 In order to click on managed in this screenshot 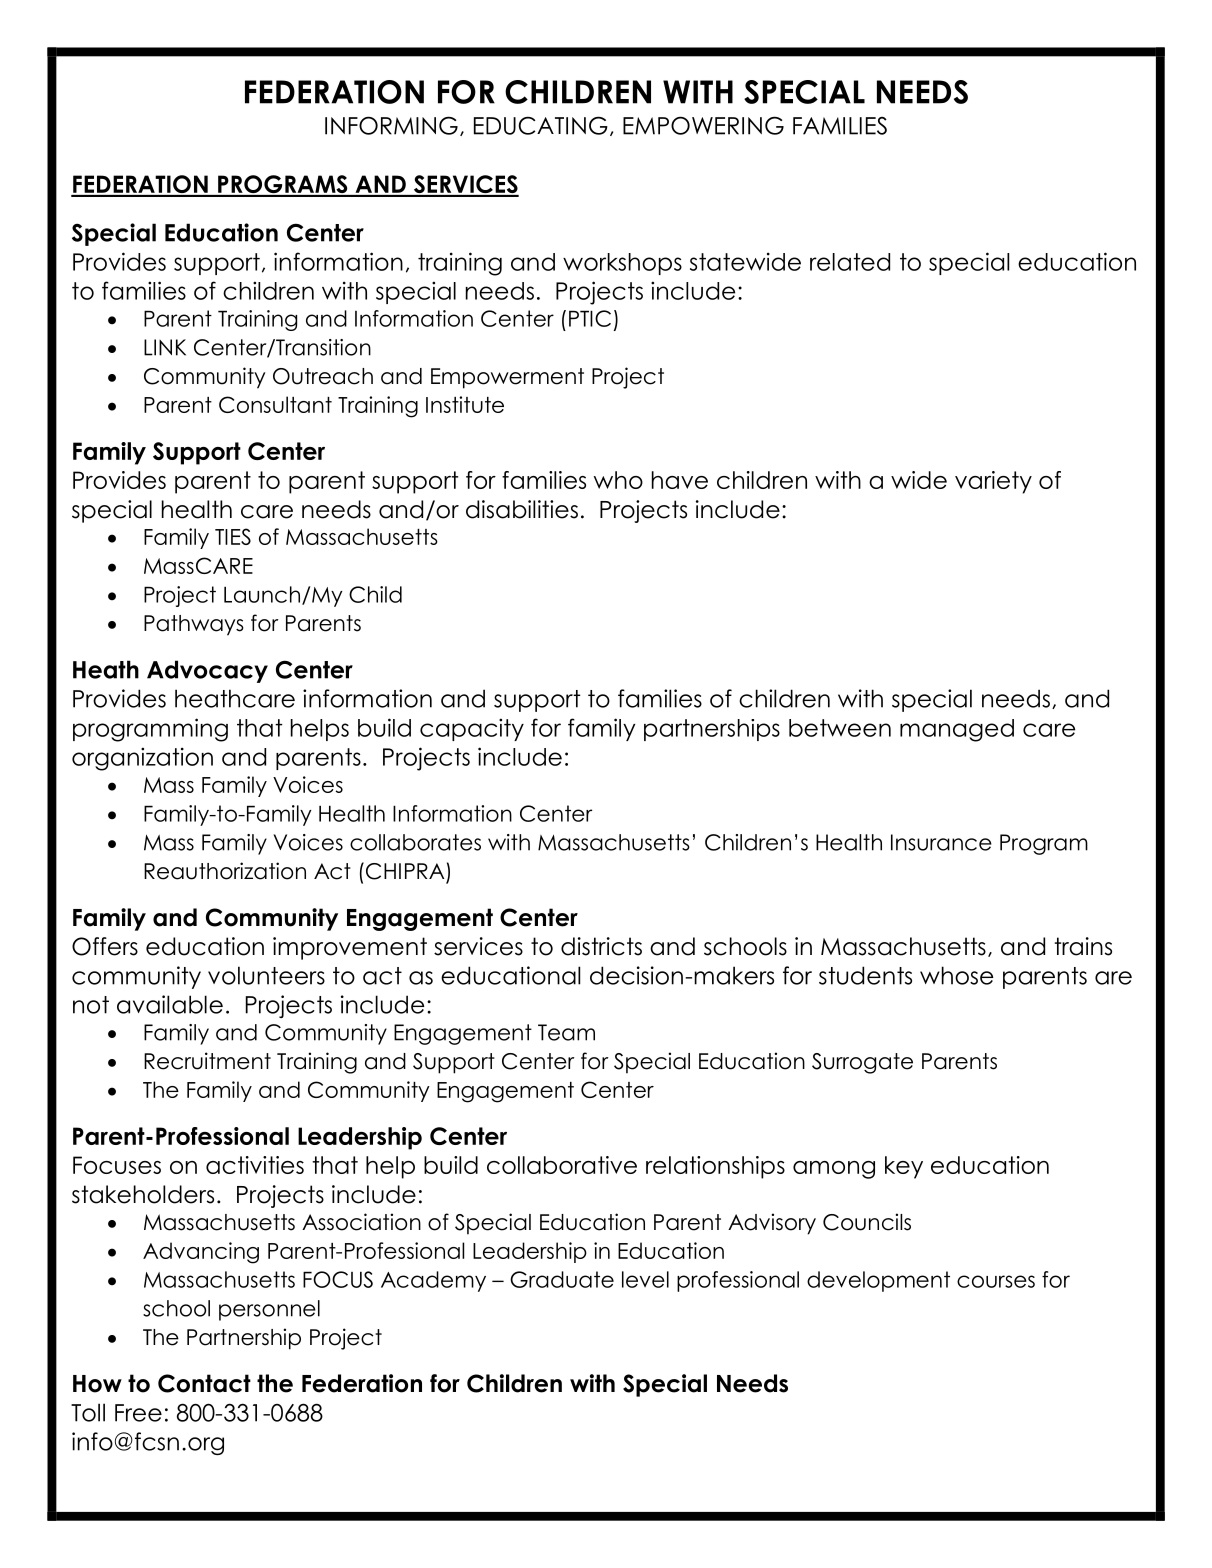, I will do `click(957, 730)`.
